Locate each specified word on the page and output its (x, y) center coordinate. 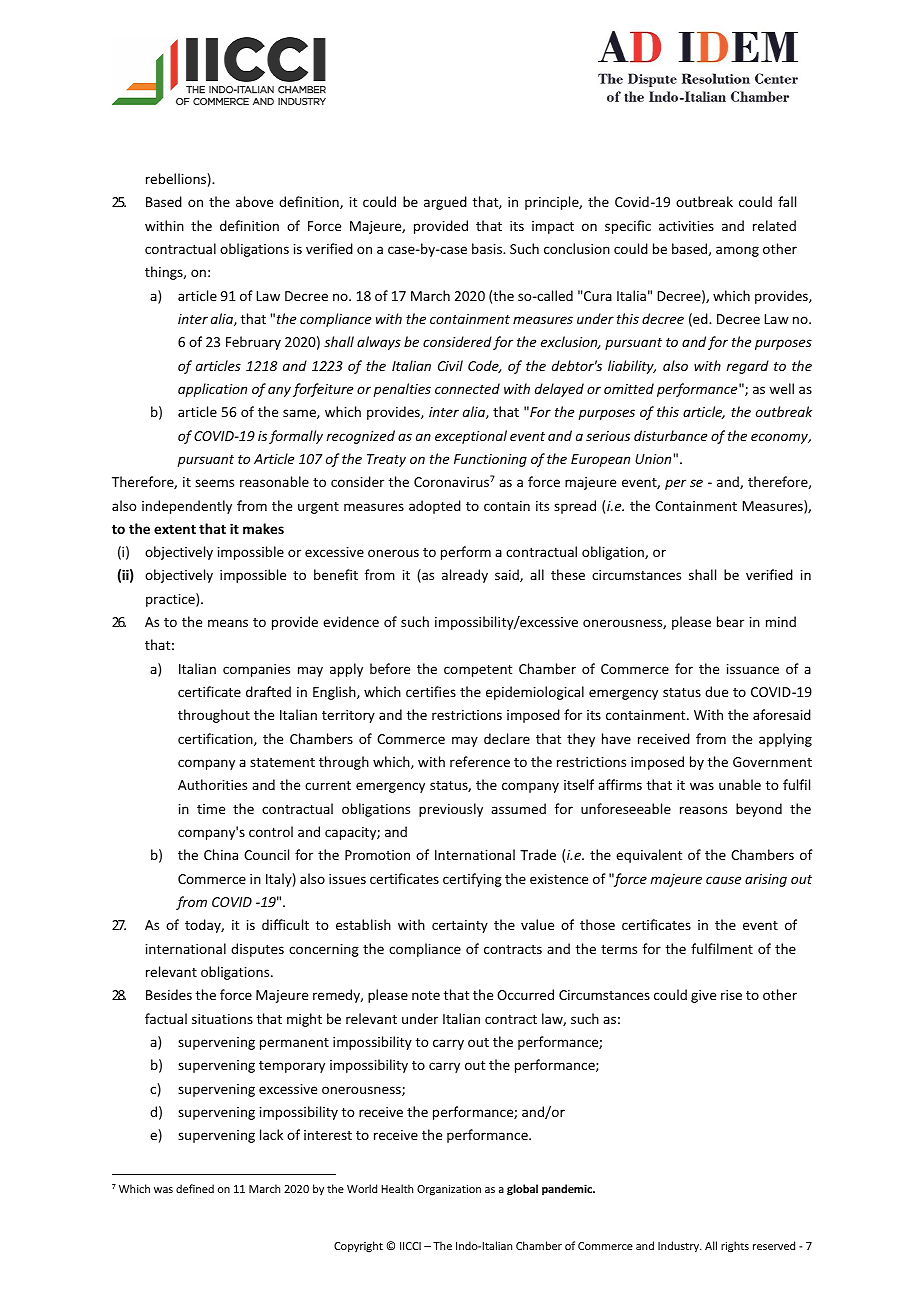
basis (488, 248)
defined (195, 1188)
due (716, 691)
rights (735, 1247)
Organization (449, 1190)
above (254, 201)
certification (216, 739)
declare (507, 738)
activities (686, 226)
